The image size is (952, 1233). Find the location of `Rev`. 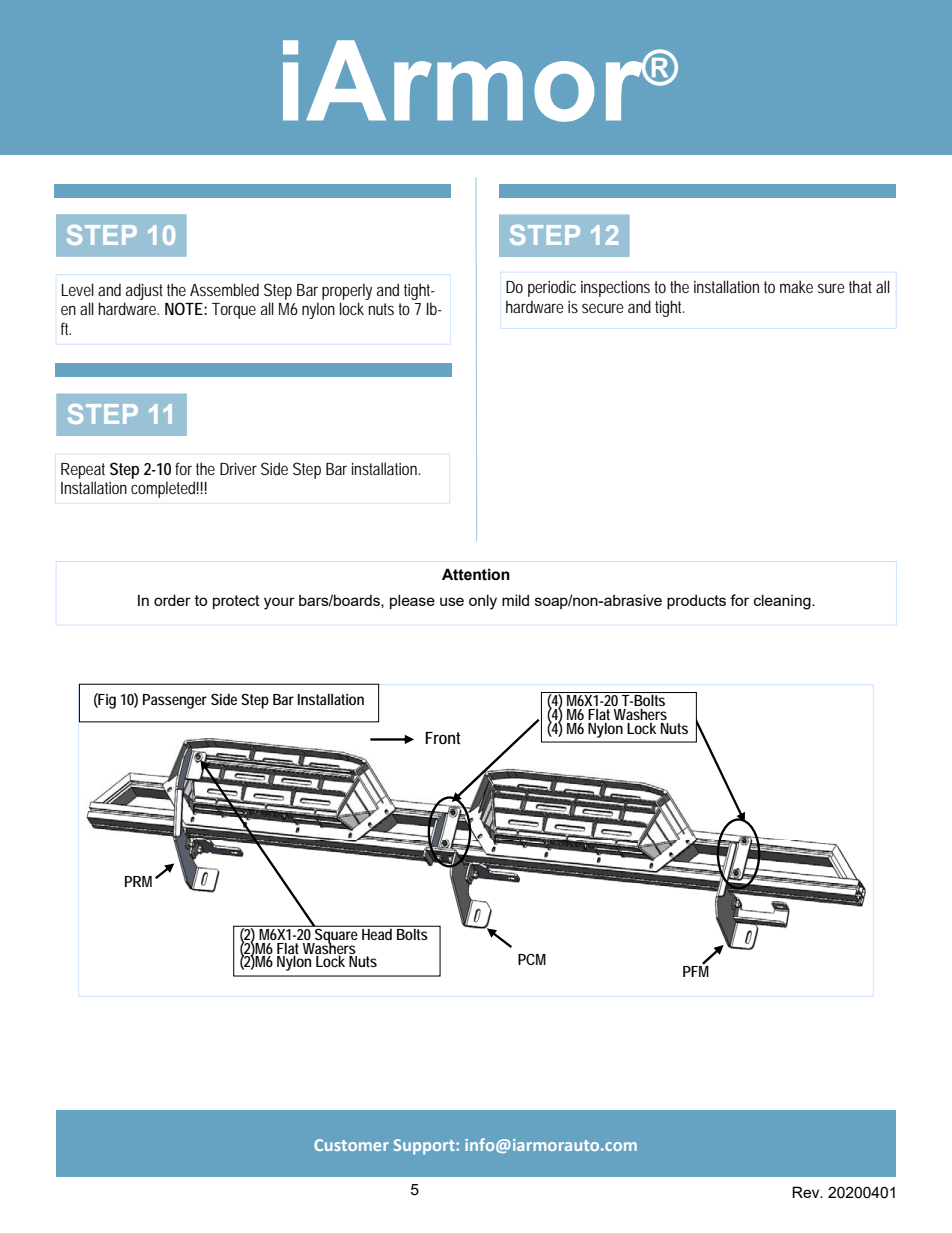

Rev is located at coordinates (807, 1192).
